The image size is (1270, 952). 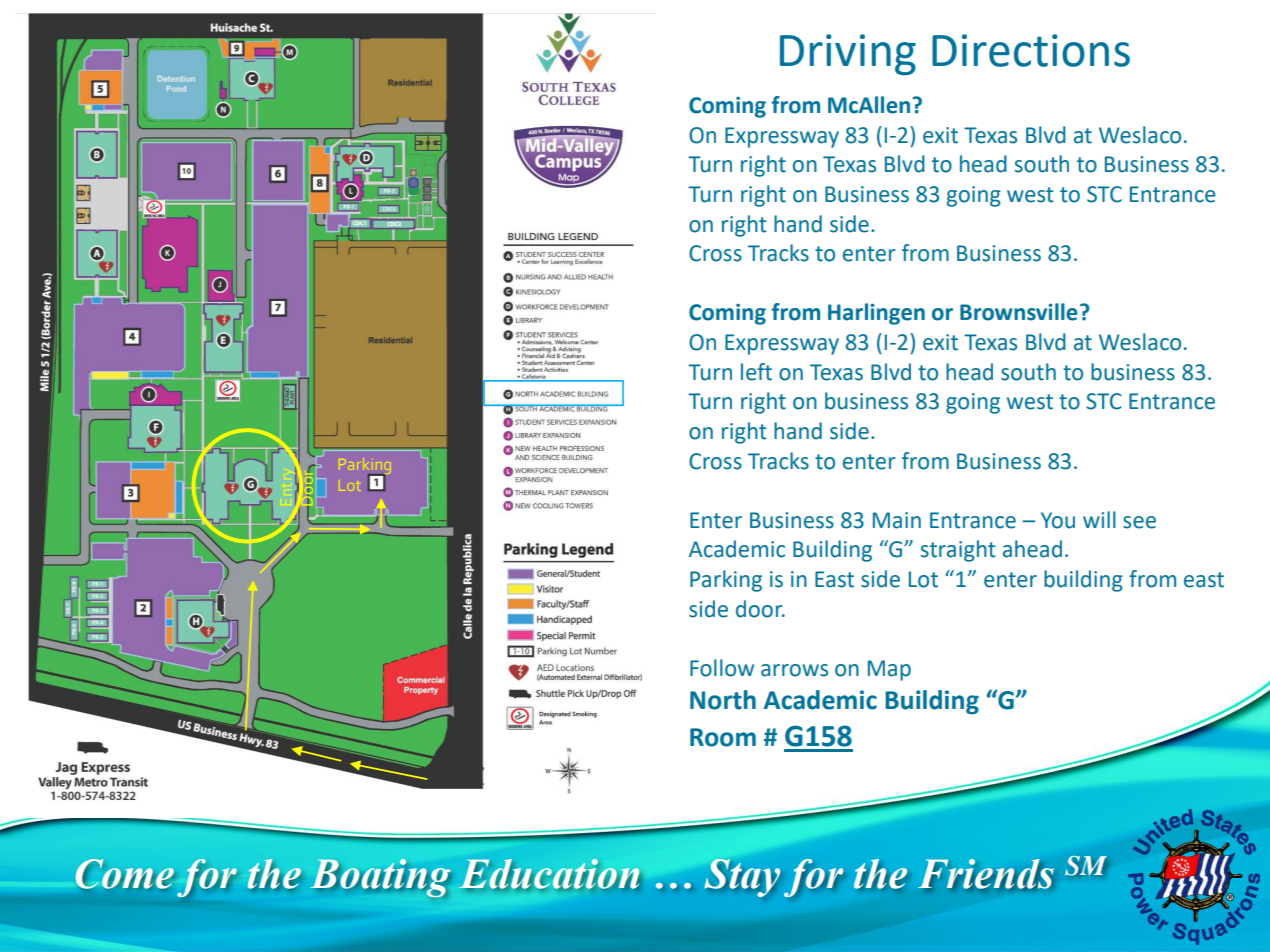 What do you see at coordinates (1058, 520) in the image?
I see `You` at bounding box center [1058, 520].
